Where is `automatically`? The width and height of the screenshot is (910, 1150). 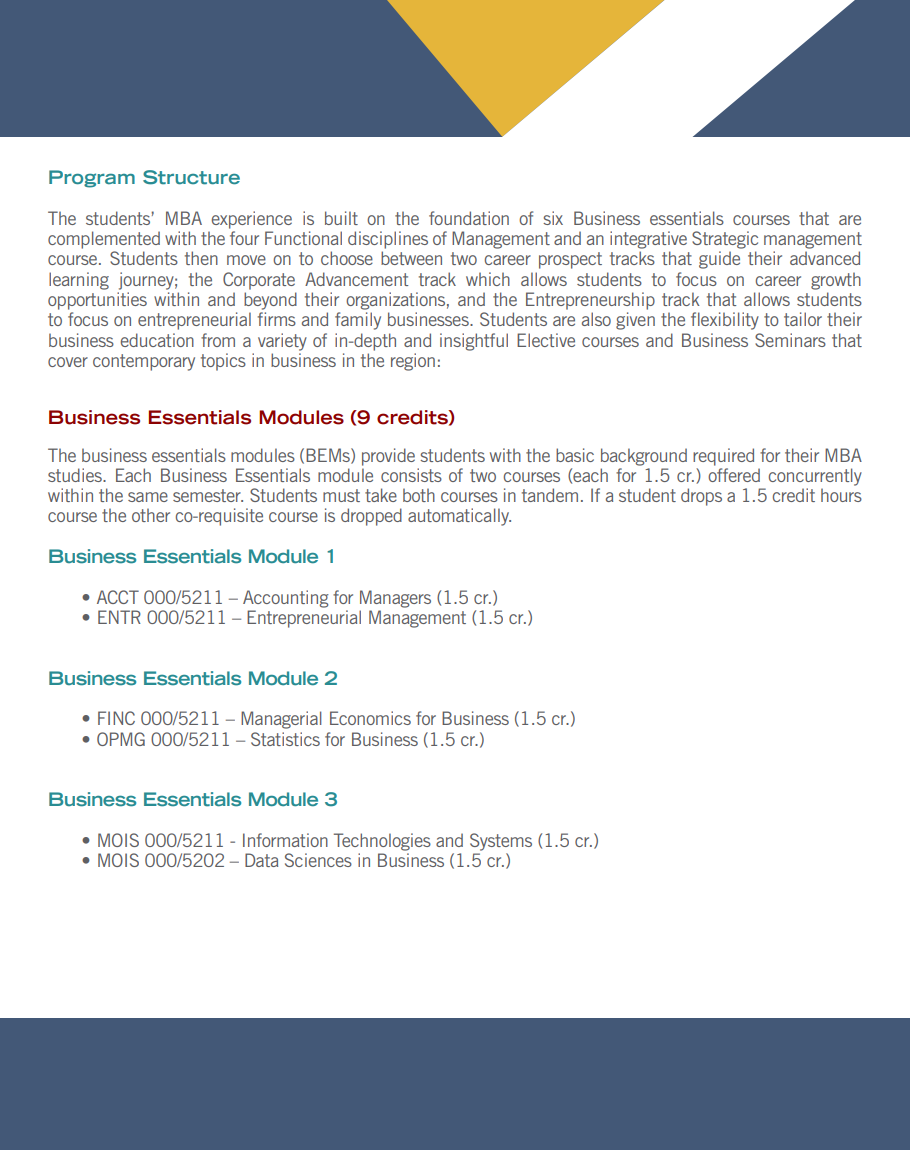
automatically is located at coordinates (459, 517).
